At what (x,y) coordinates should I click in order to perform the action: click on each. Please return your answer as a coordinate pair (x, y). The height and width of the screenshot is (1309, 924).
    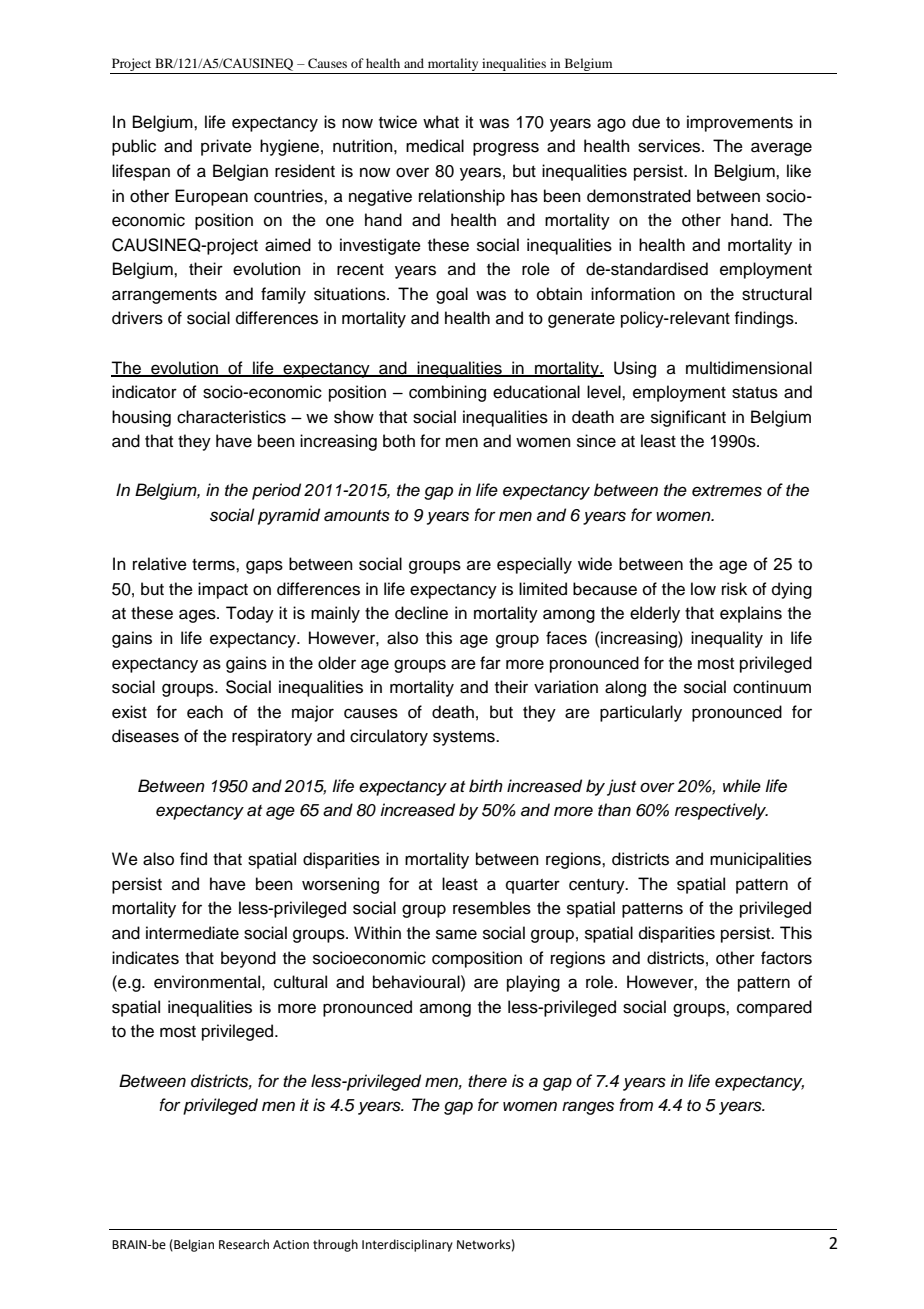
    Looking at the image, I should click on (205, 712).
